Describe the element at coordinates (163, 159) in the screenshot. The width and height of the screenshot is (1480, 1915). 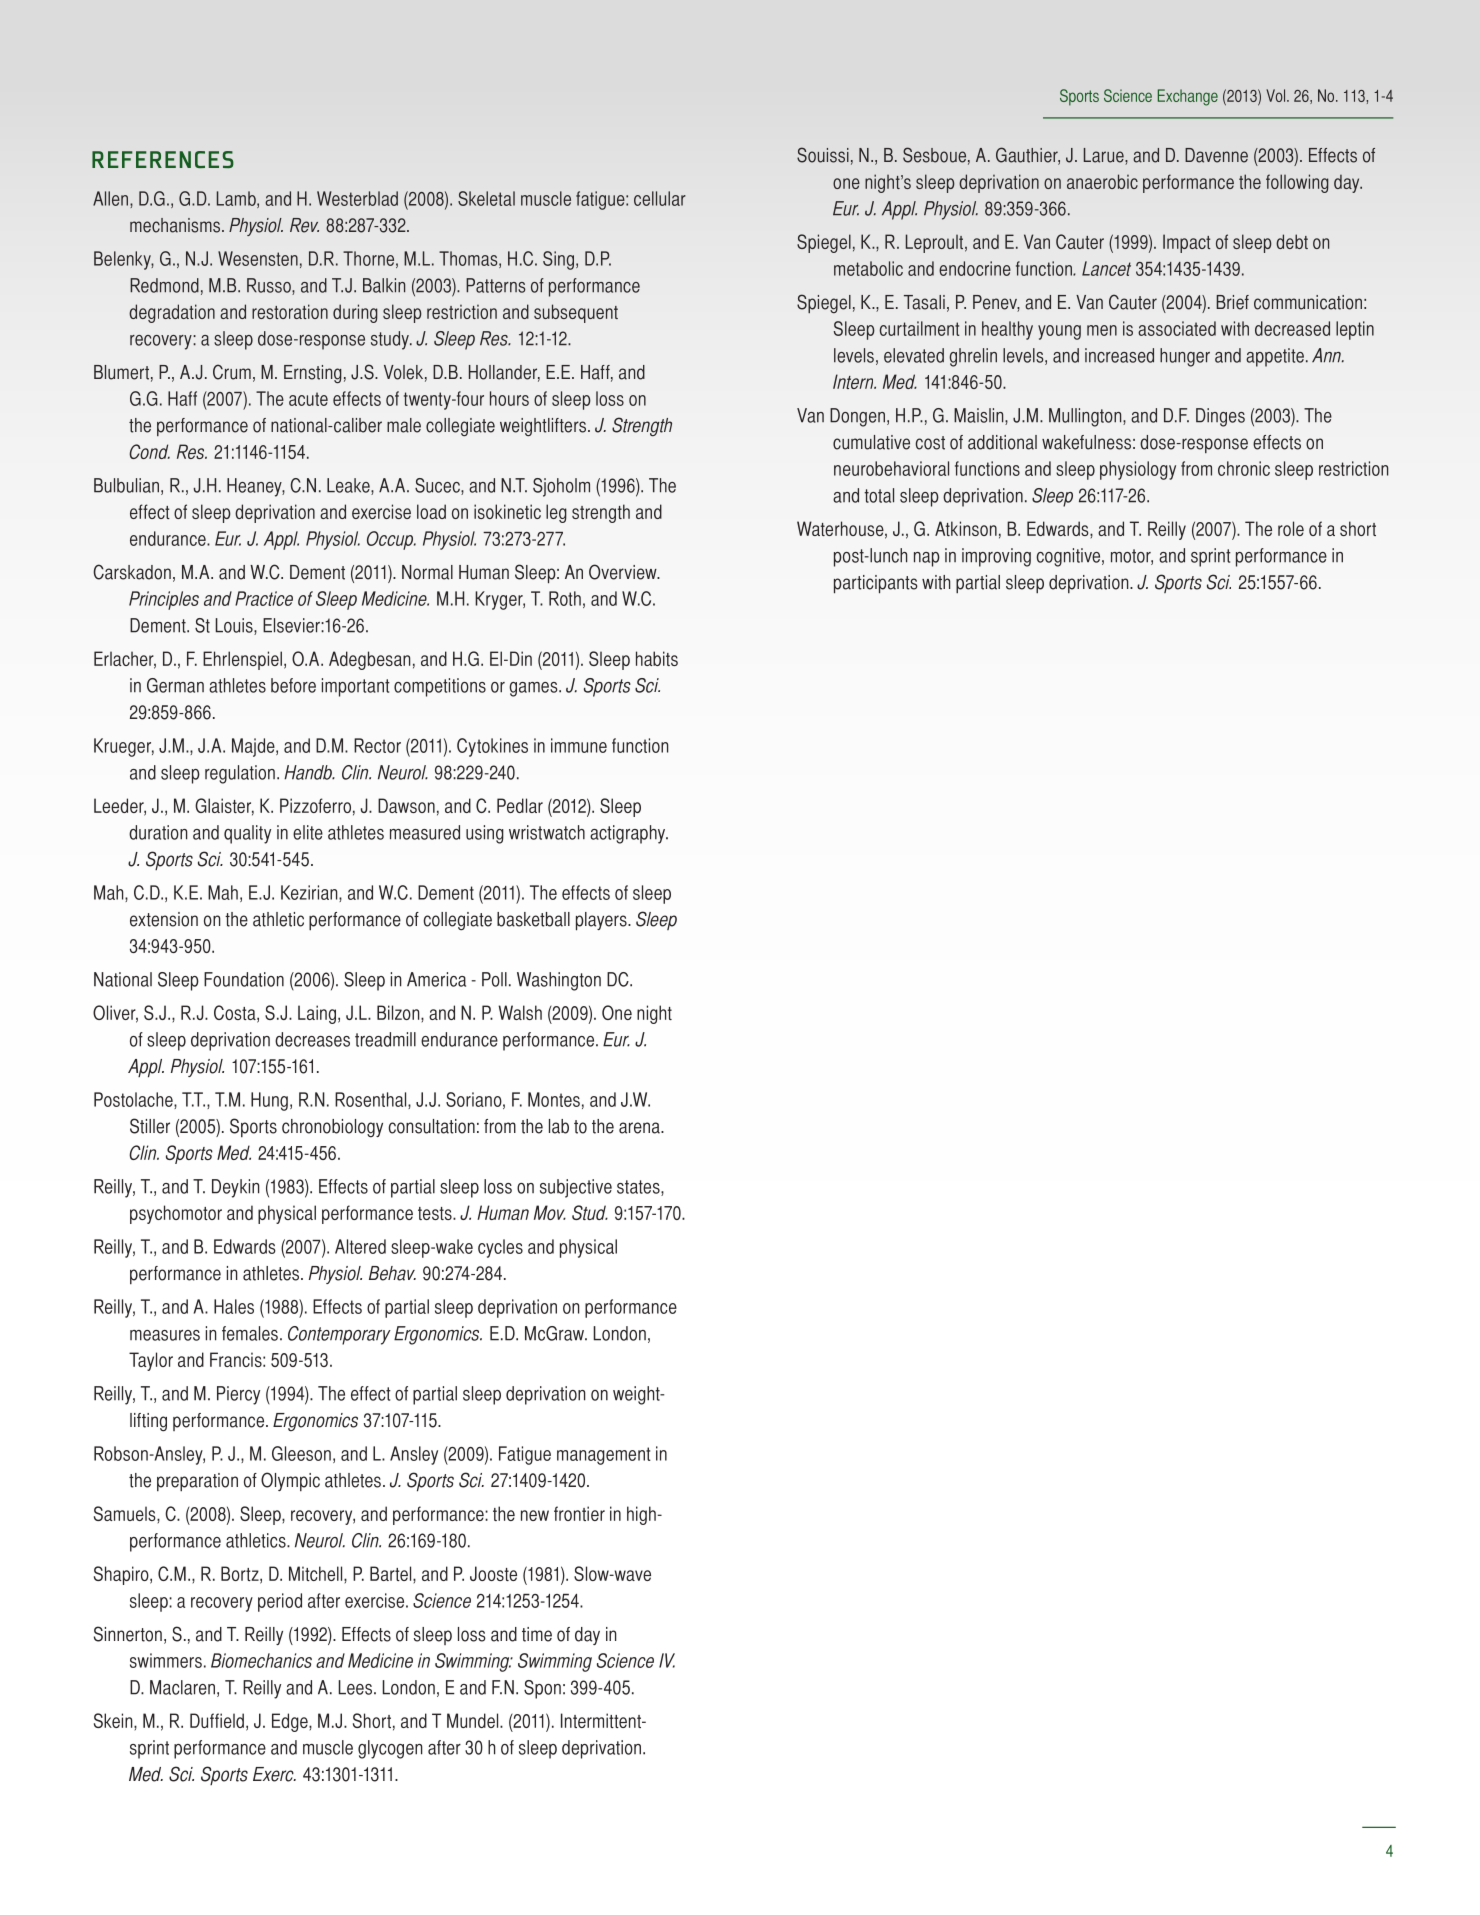
I see `REFERENCES` at that location.
